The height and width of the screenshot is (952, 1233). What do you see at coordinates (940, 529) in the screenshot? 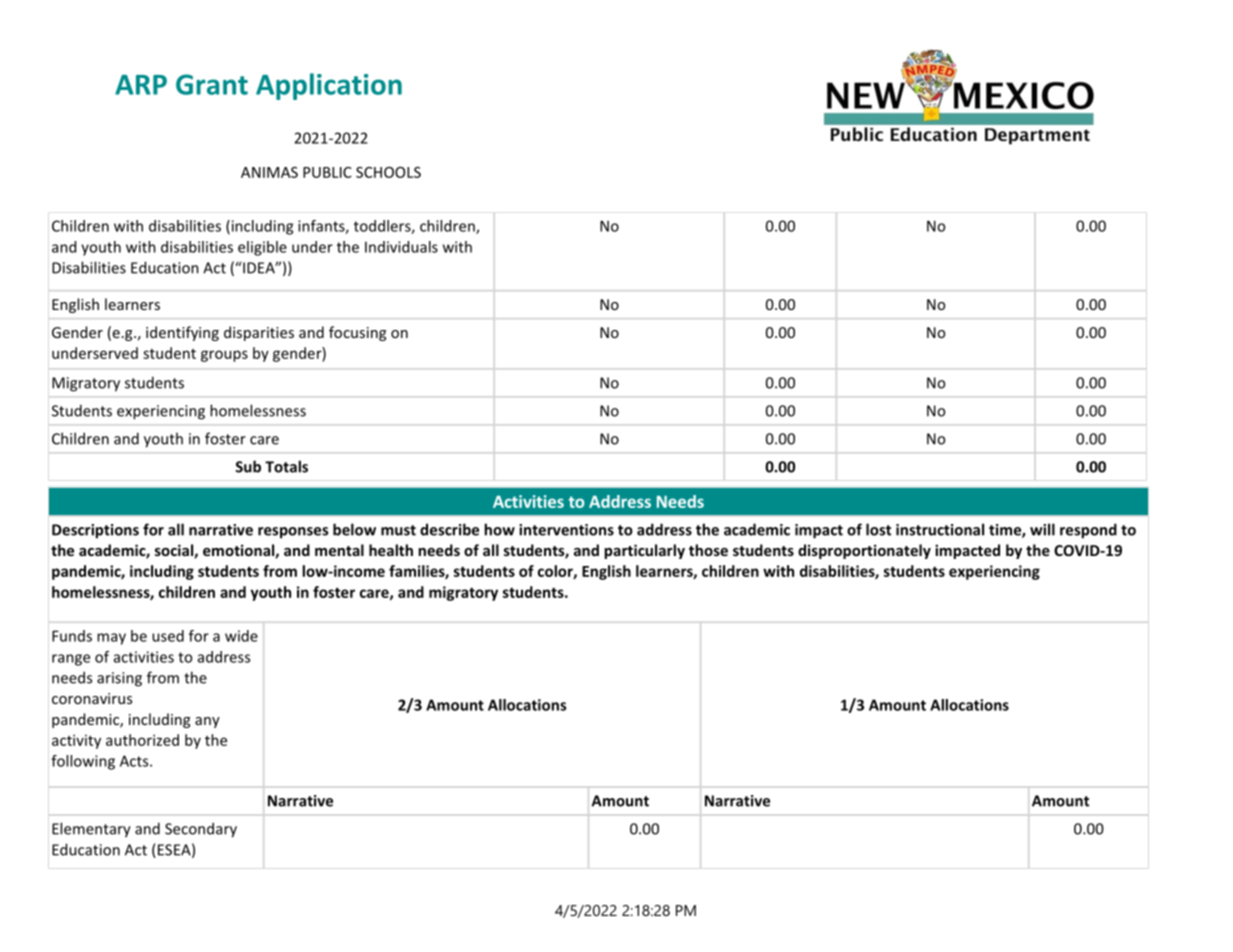
I see `instructional` at bounding box center [940, 529].
